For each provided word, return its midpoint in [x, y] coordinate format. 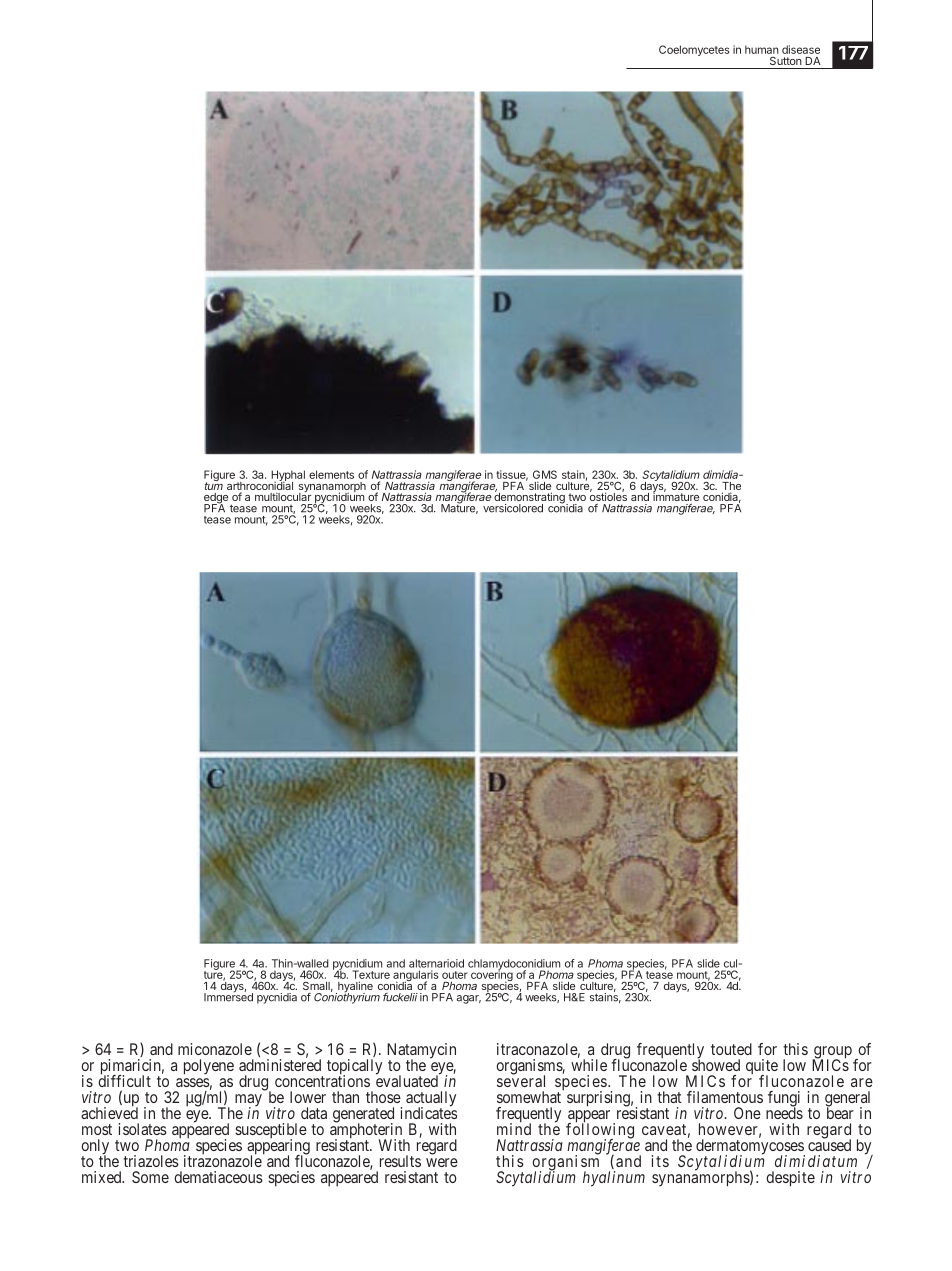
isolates [143, 1129]
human [762, 49]
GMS [545, 474]
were [442, 1162]
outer [455, 975]
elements [331, 474]
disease [801, 49]
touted [731, 1049]
